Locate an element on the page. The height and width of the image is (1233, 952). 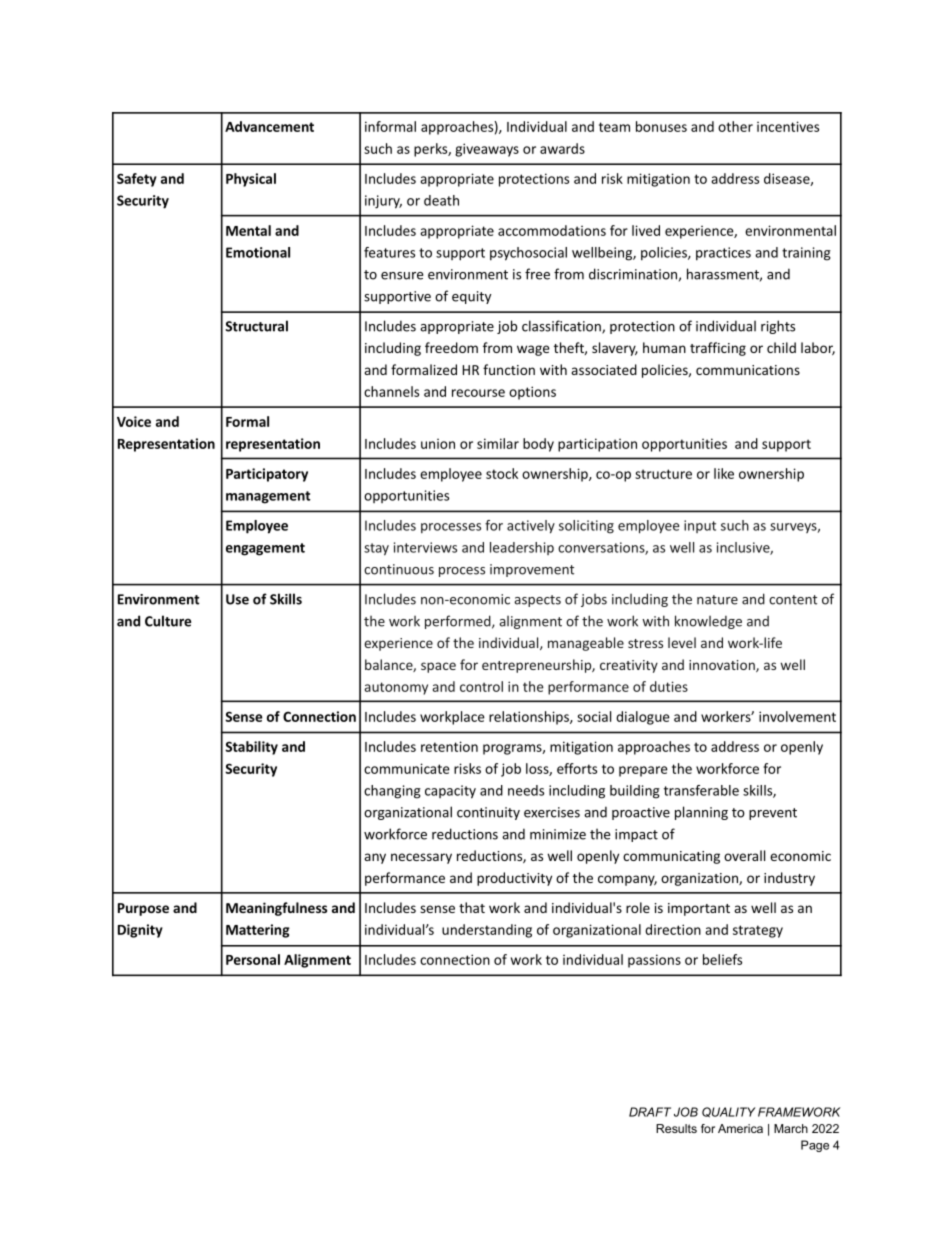
Culture is located at coordinates (168, 621).
